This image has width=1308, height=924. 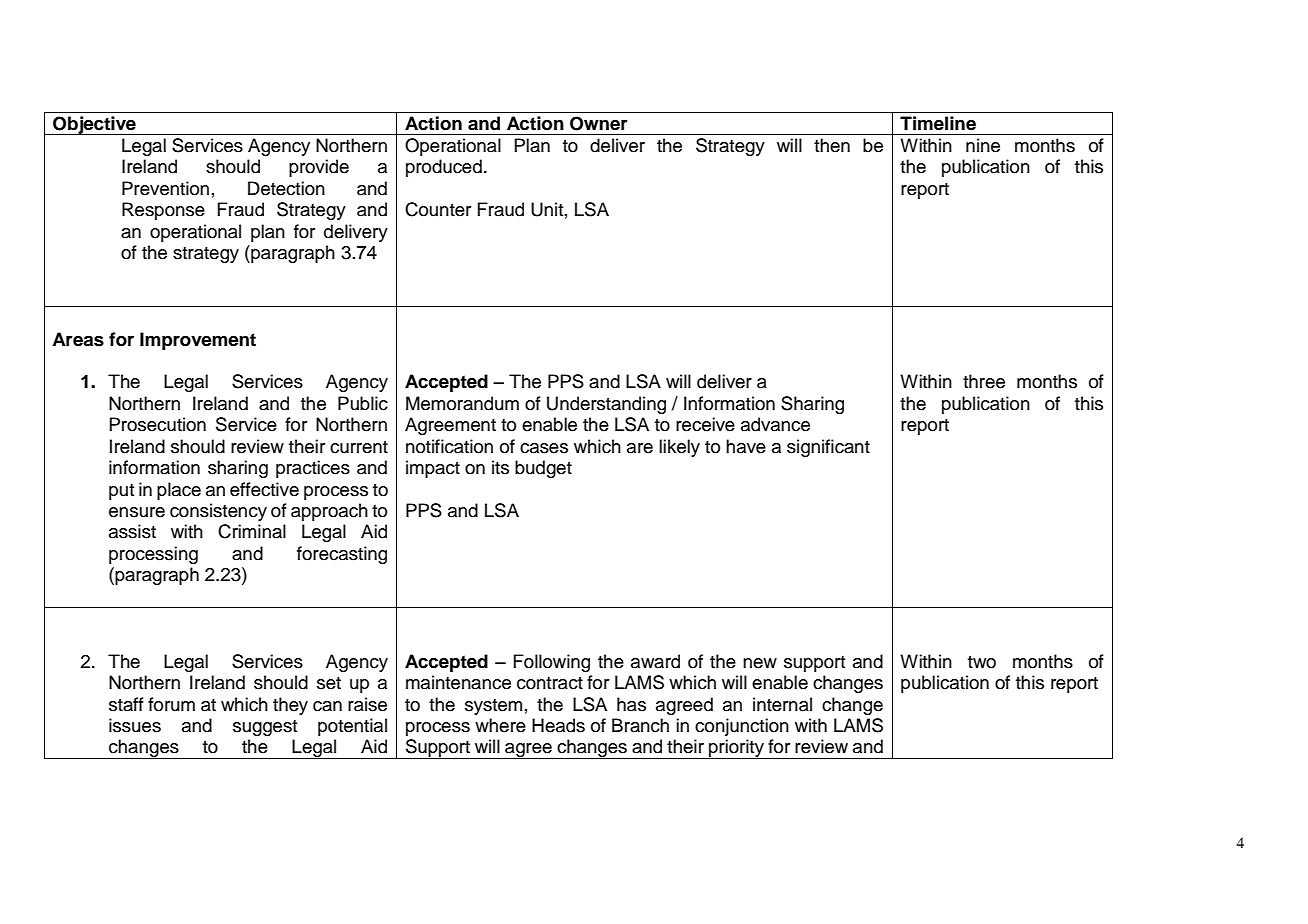 I want to click on two, so click(x=982, y=662).
